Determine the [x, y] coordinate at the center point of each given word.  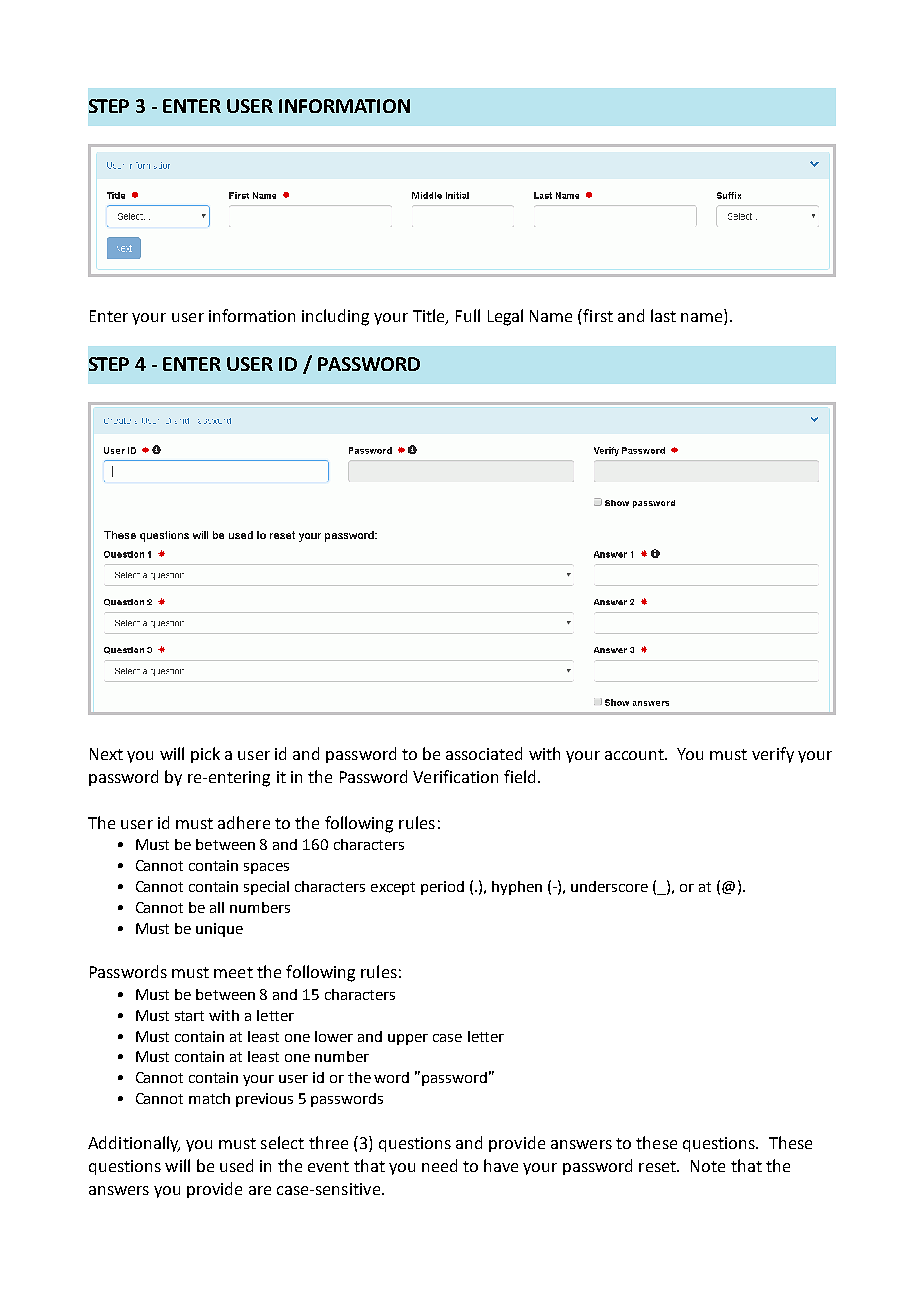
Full [468, 315]
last [663, 315]
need [439, 1165]
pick [205, 755]
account [636, 754]
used [236, 1165]
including [335, 317]
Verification [455, 776]
